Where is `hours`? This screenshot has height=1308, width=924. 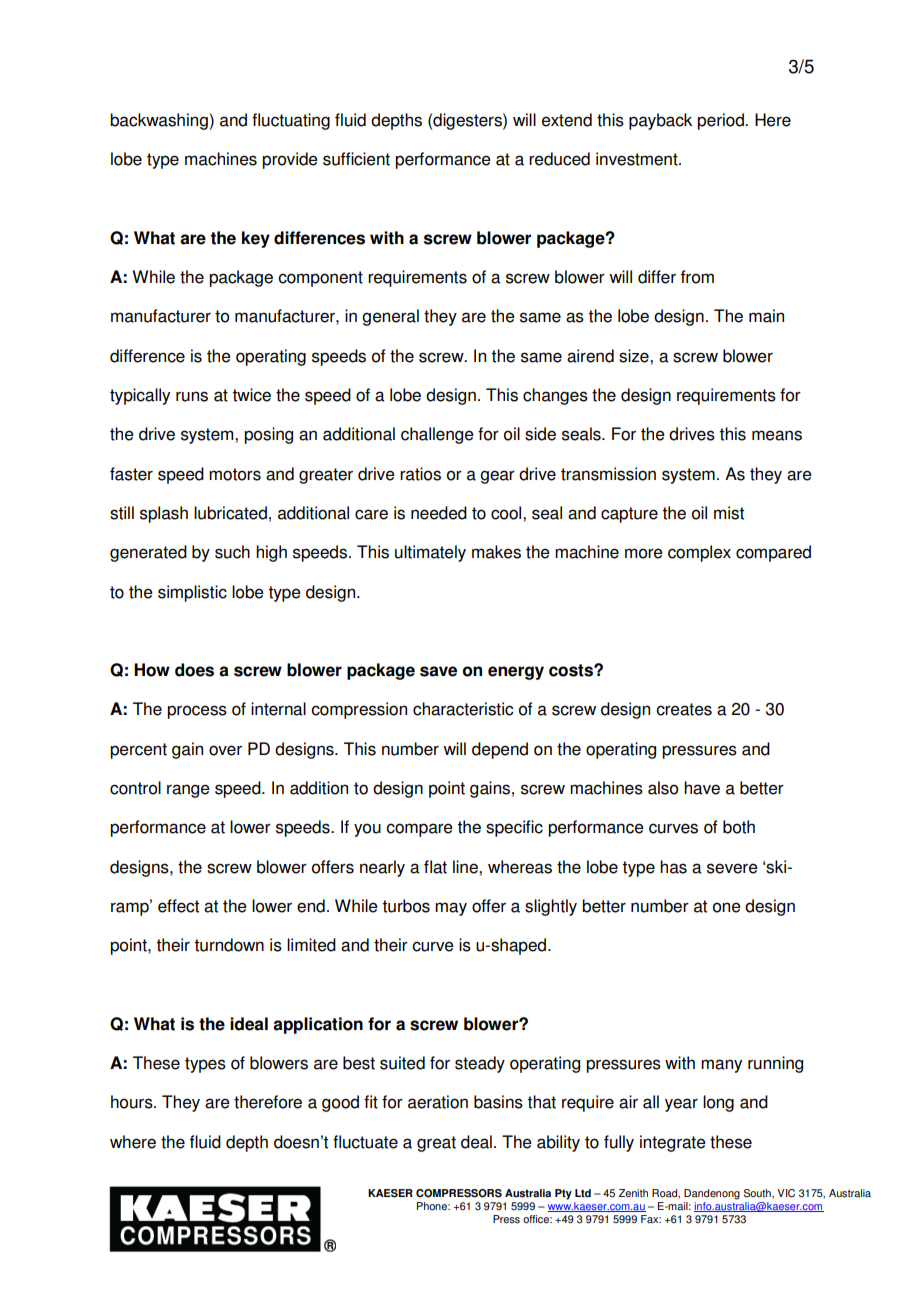
hours is located at coordinates (133, 1102).
